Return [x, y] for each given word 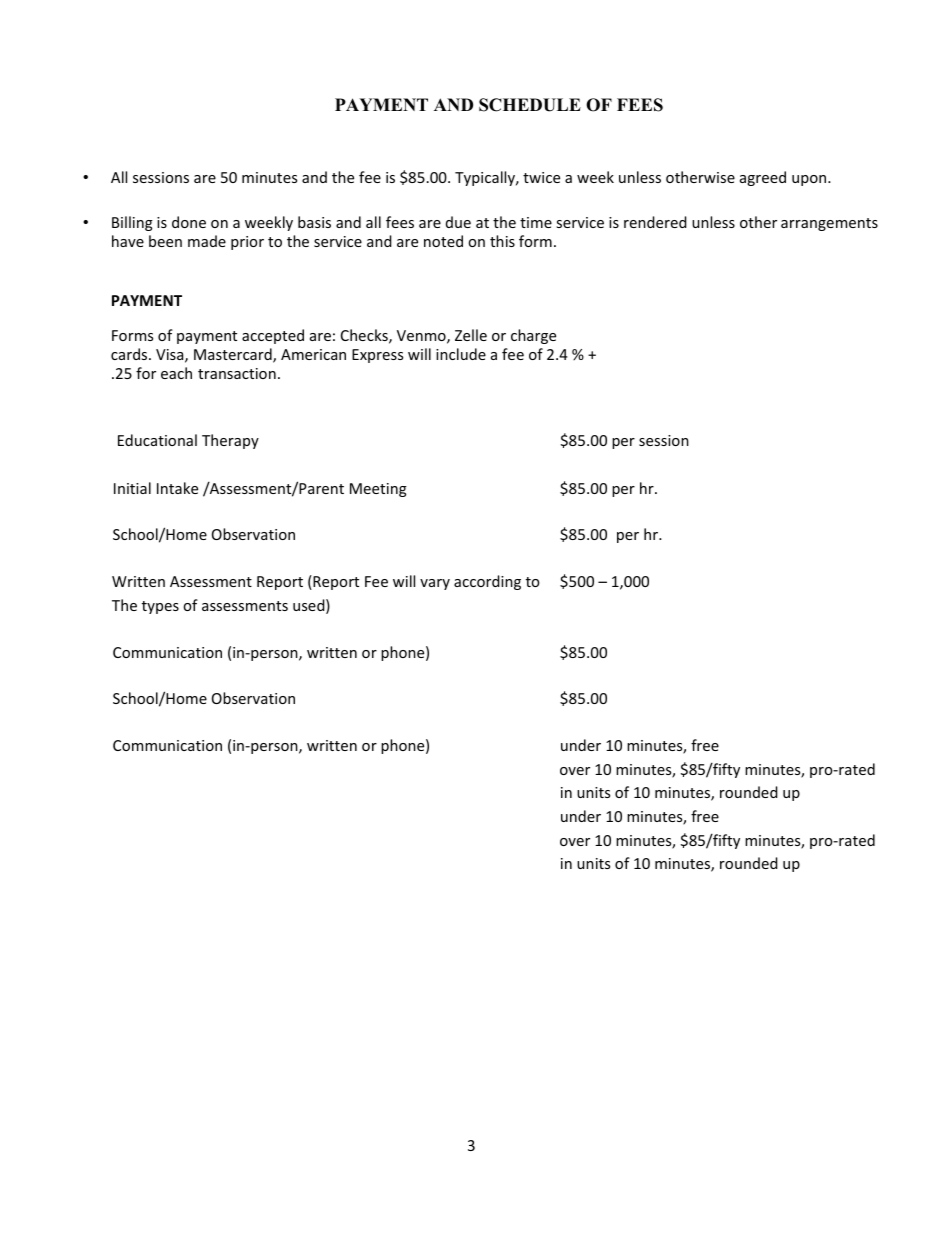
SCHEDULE [530, 105]
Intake [177, 488]
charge [533, 336]
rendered [655, 222]
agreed [763, 178]
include [461, 354]
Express [377, 356]
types [160, 607]
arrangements [829, 224]
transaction [237, 373]
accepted [273, 336]
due [458, 222]
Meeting [378, 490]
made [207, 241]
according [487, 582]
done [189, 222]
